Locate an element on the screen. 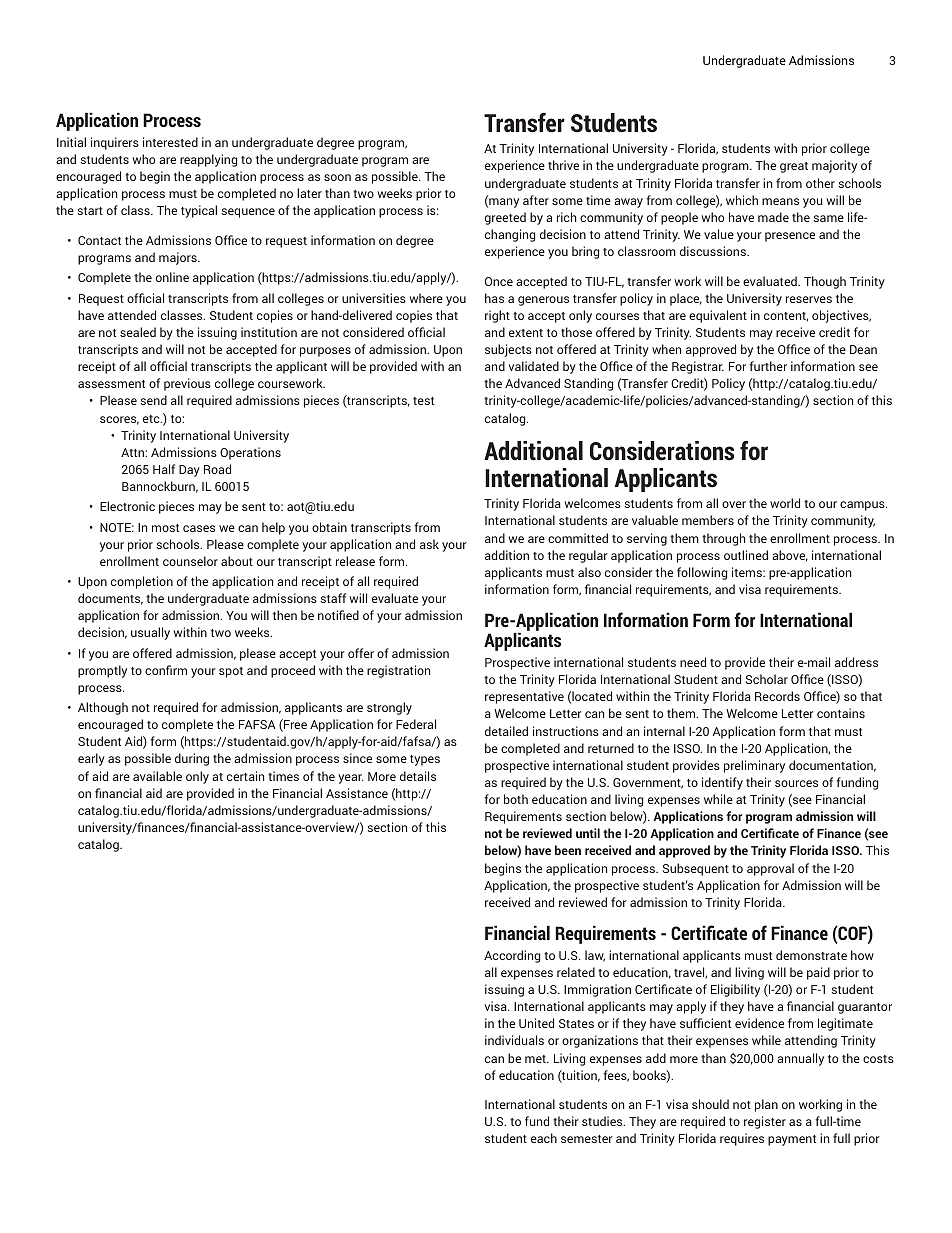 This screenshot has width=952, height=1233. interested is located at coordinates (170, 142).
